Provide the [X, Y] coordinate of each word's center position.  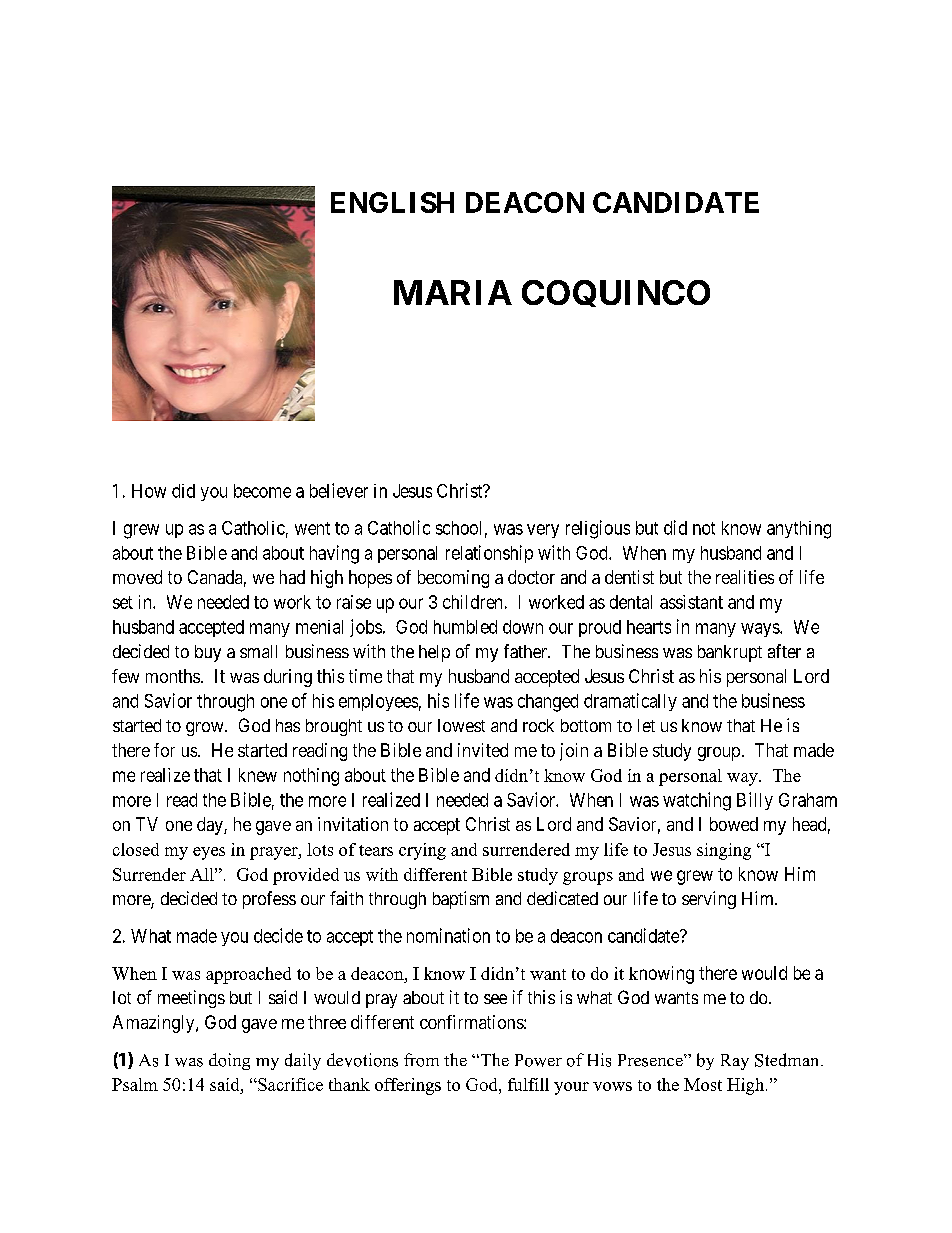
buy [208, 653]
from [421, 1060]
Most [703, 1084]
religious [598, 529]
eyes [209, 853]
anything [799, 530]
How [149, 491]
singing [724, 851]
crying [422, 851]
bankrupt [730, 653]
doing [229, 1061]
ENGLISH [392, 202]
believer [339, 490]
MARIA [453, 292]
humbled [465, 627]
